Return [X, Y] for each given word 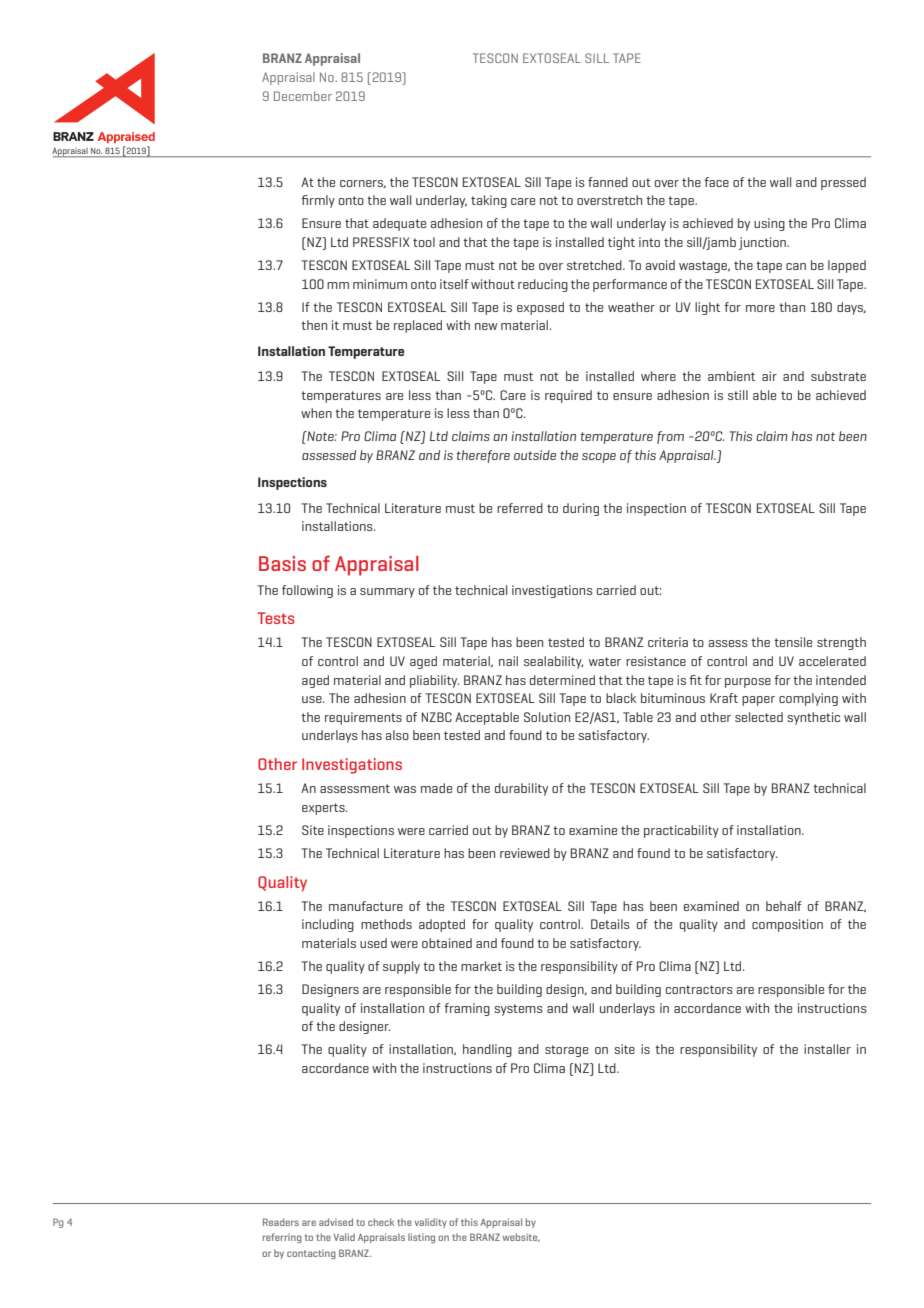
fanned [608, 182]
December [303, 96]
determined [562, 680]
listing [421, 1238]
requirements [363, 718]
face [716, 182]
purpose [748, 683]
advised [336, 1222]
